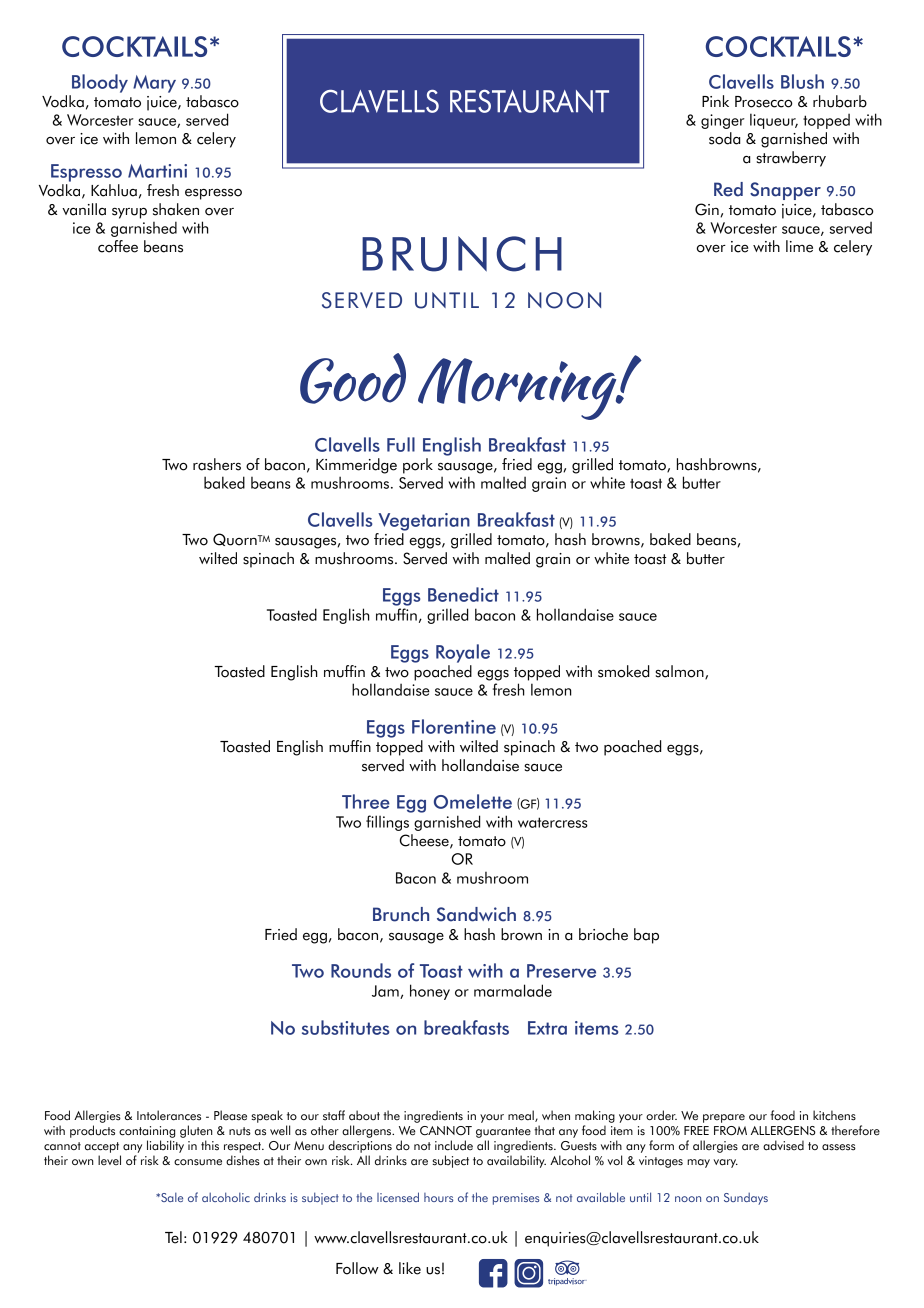 This screenshot has width=924, height=1308. I want to click on hours, so click(438, 1197).
